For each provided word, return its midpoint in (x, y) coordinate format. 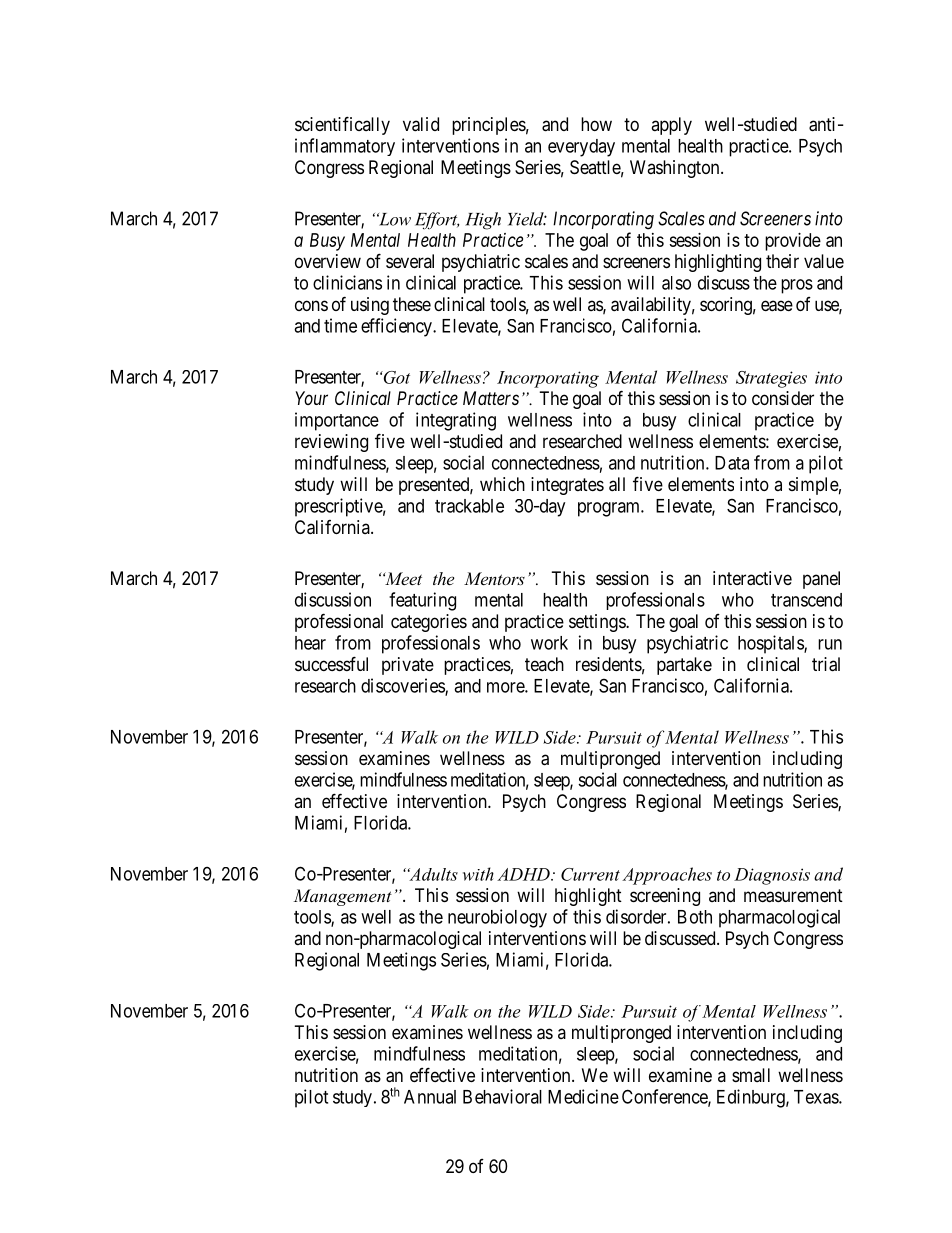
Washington (676, 169)
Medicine (583, 1096)
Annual (430, 1097)
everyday (581, 148)
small (751, 1075)
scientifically (342, 125)
